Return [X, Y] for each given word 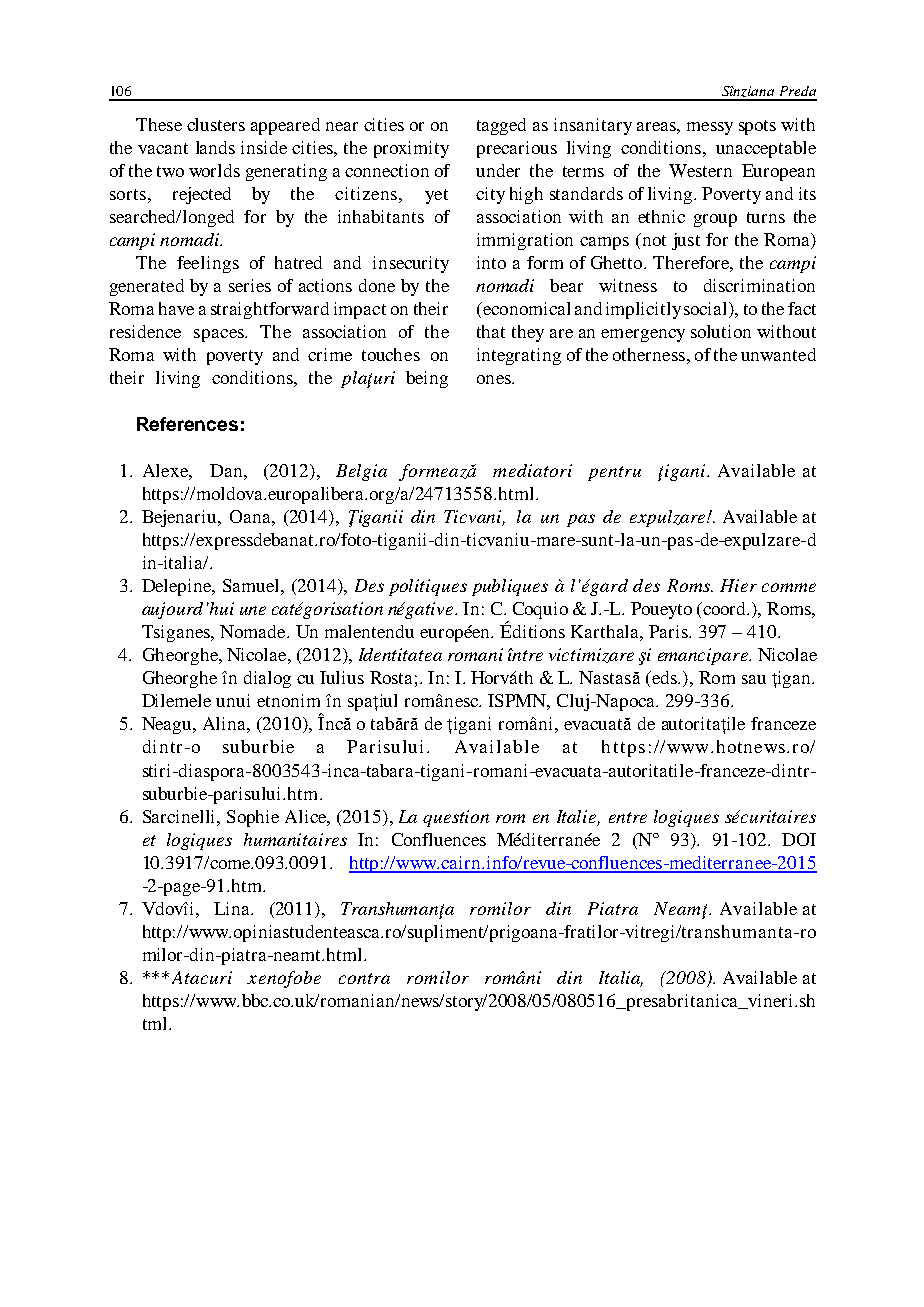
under [498, 170]
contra [364, 978]
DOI [799, 839]
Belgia [361, 472]
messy [710, 128]
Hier [738, 585]
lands [215, 147]
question [456, 818]
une [253, 610]
